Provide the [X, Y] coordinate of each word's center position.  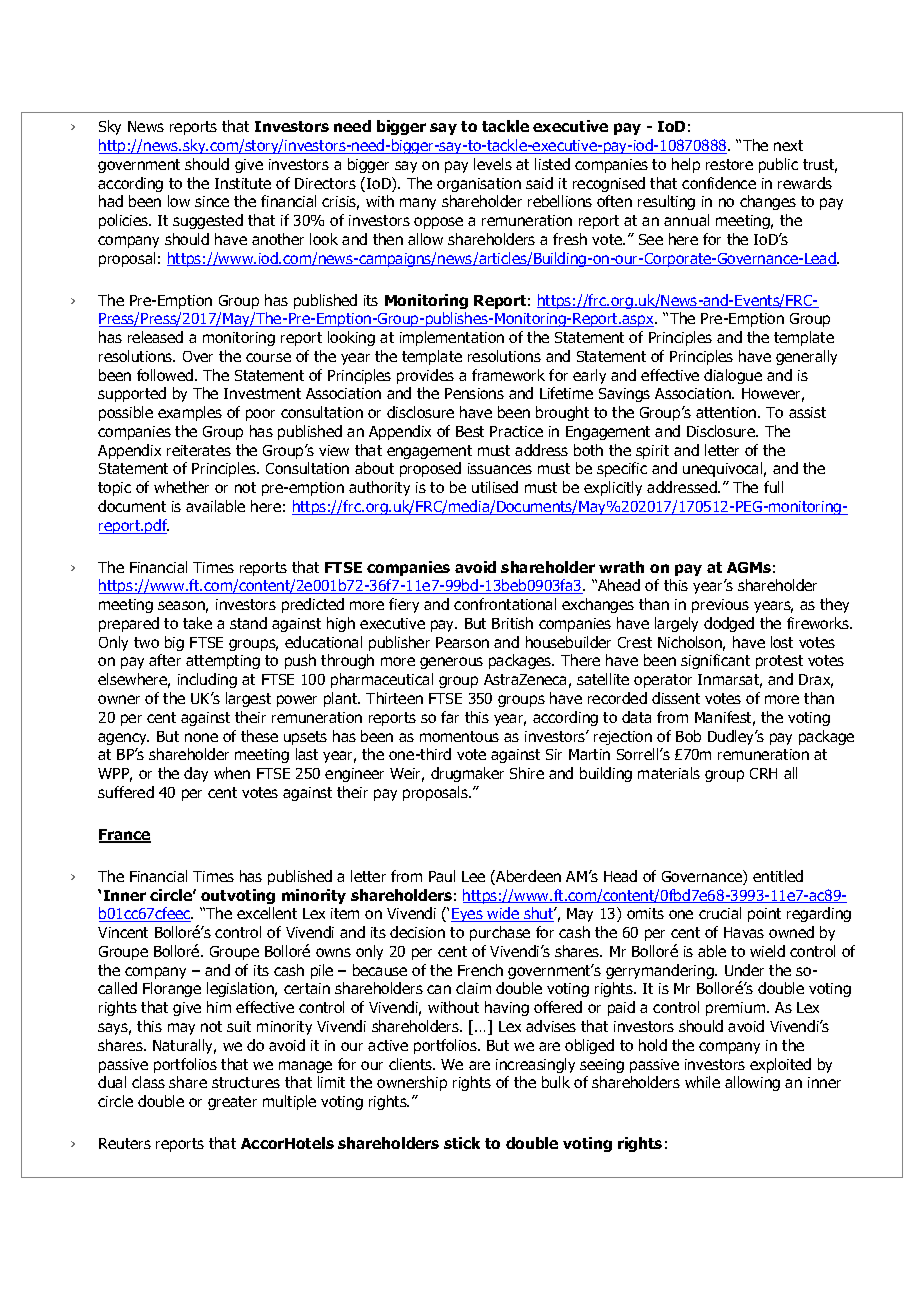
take [197, 623]
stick [462, 1143]
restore [729, 164]
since [212, 201]
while [702, 1082]
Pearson [462, 642]
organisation [479, 185]
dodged [729, 624]
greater [232, 1103]
